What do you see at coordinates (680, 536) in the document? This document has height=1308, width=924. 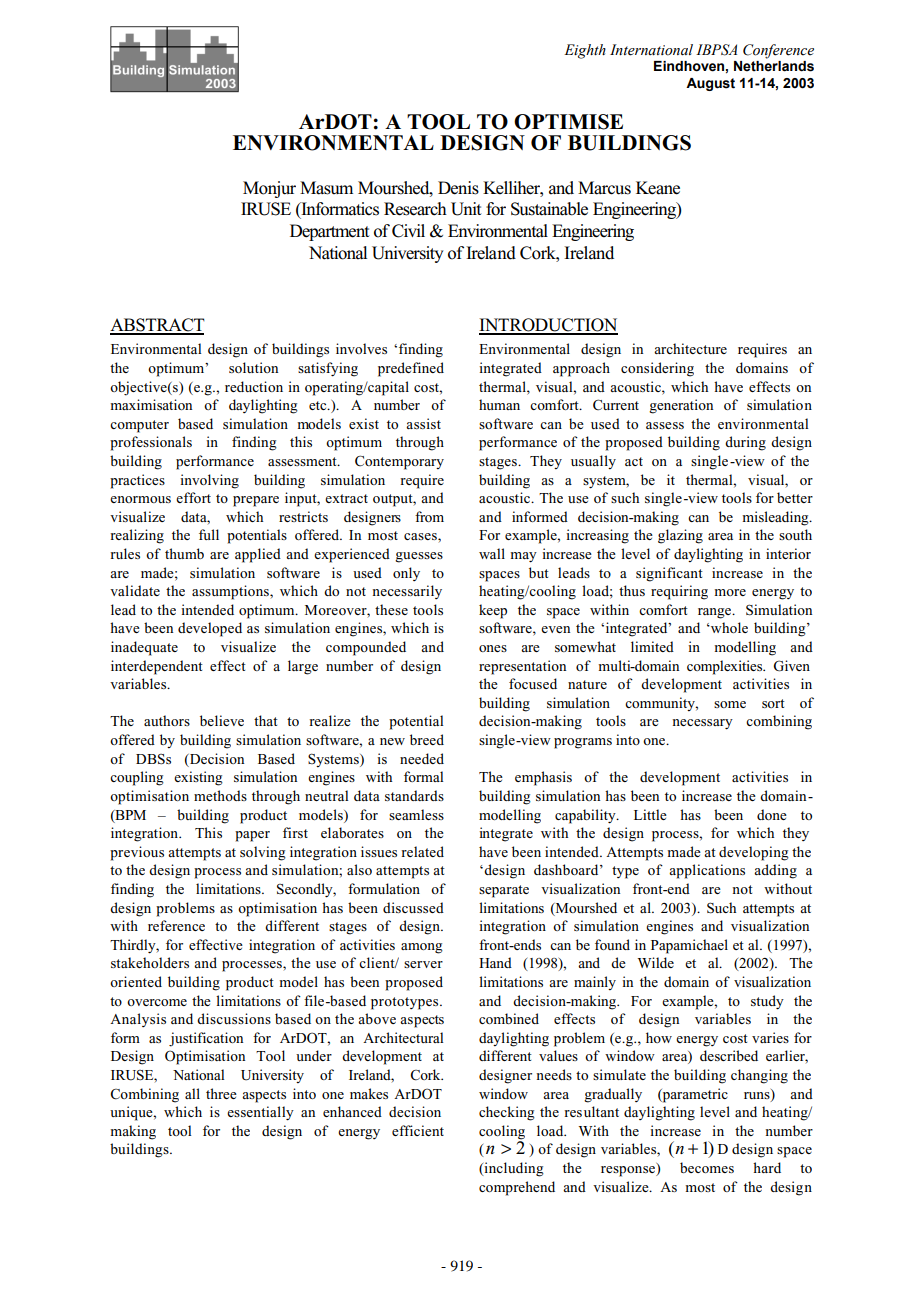 I see `glazing` at bounding box center [680, 536].
